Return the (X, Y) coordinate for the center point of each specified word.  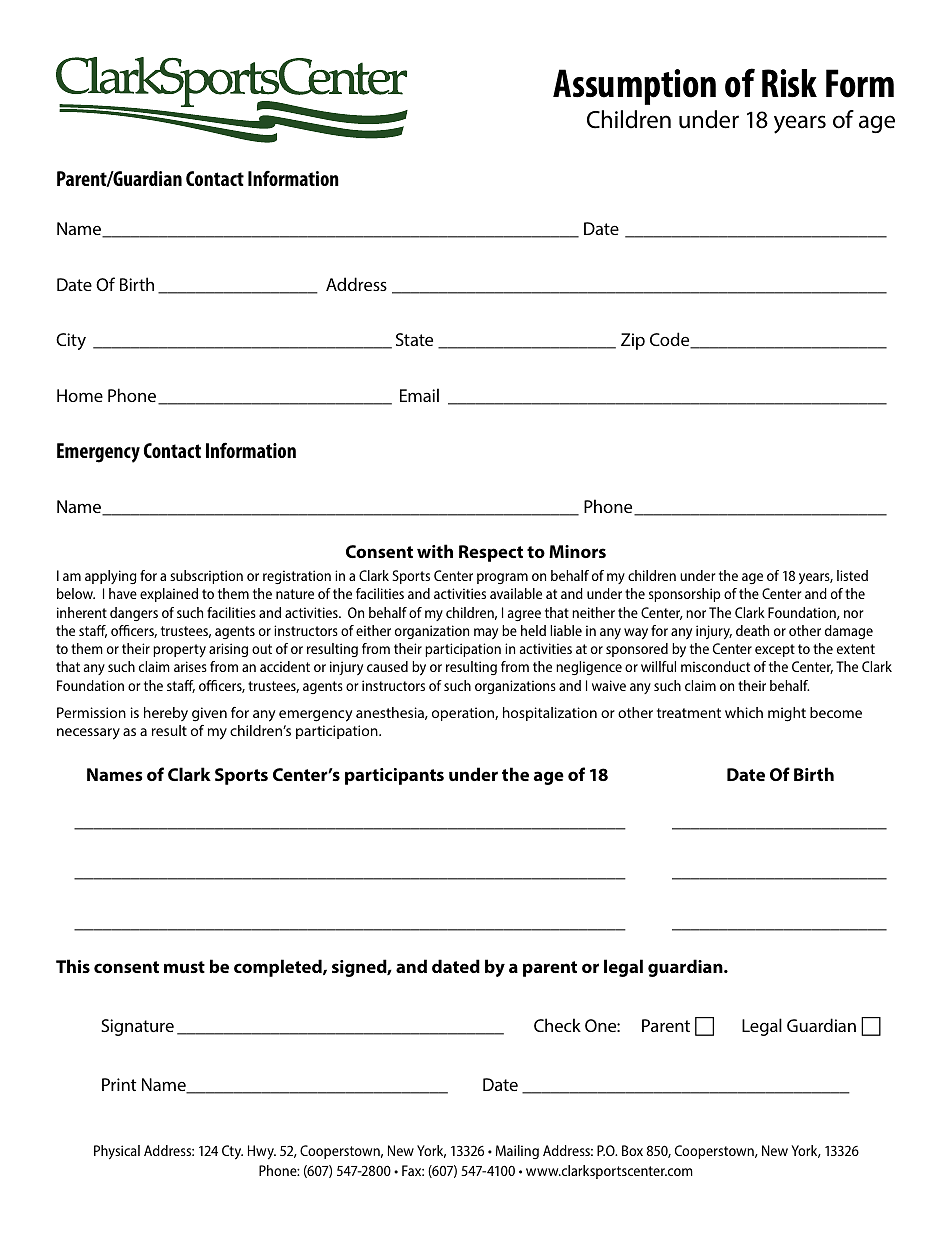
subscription (206, 577)
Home (80, 395)
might (787, 714)
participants (394, 776)
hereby (166, 714)
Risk (789, 83)
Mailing (517, 1152)
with (435, 551)
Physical (117, 1152)
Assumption (634, 87)
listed (852, 575)
